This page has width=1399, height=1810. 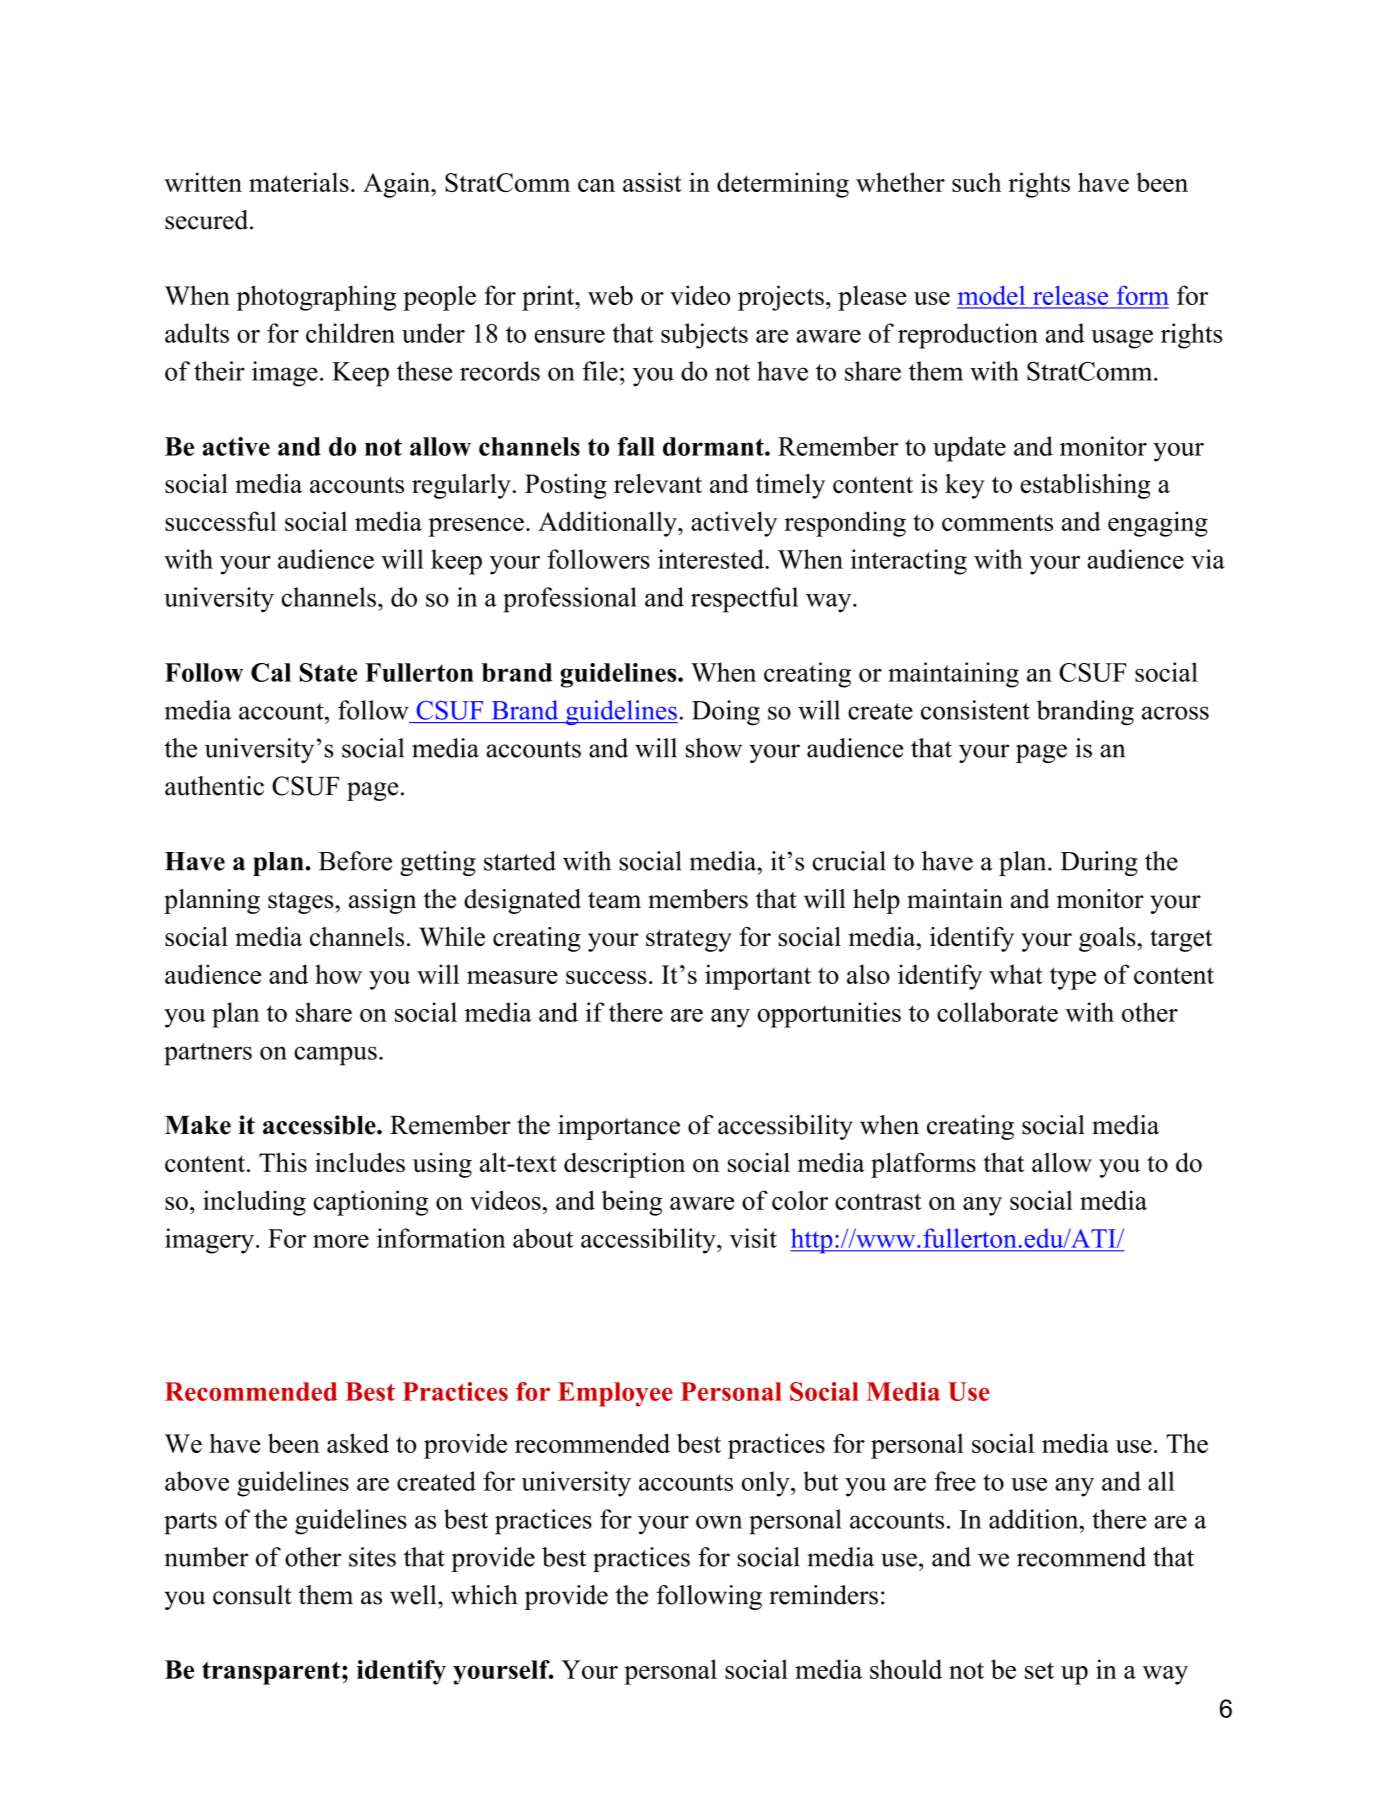 What do you see at coordinates (1070, 296) in the page?
I see `release` at bounding box center [1070, 296].
